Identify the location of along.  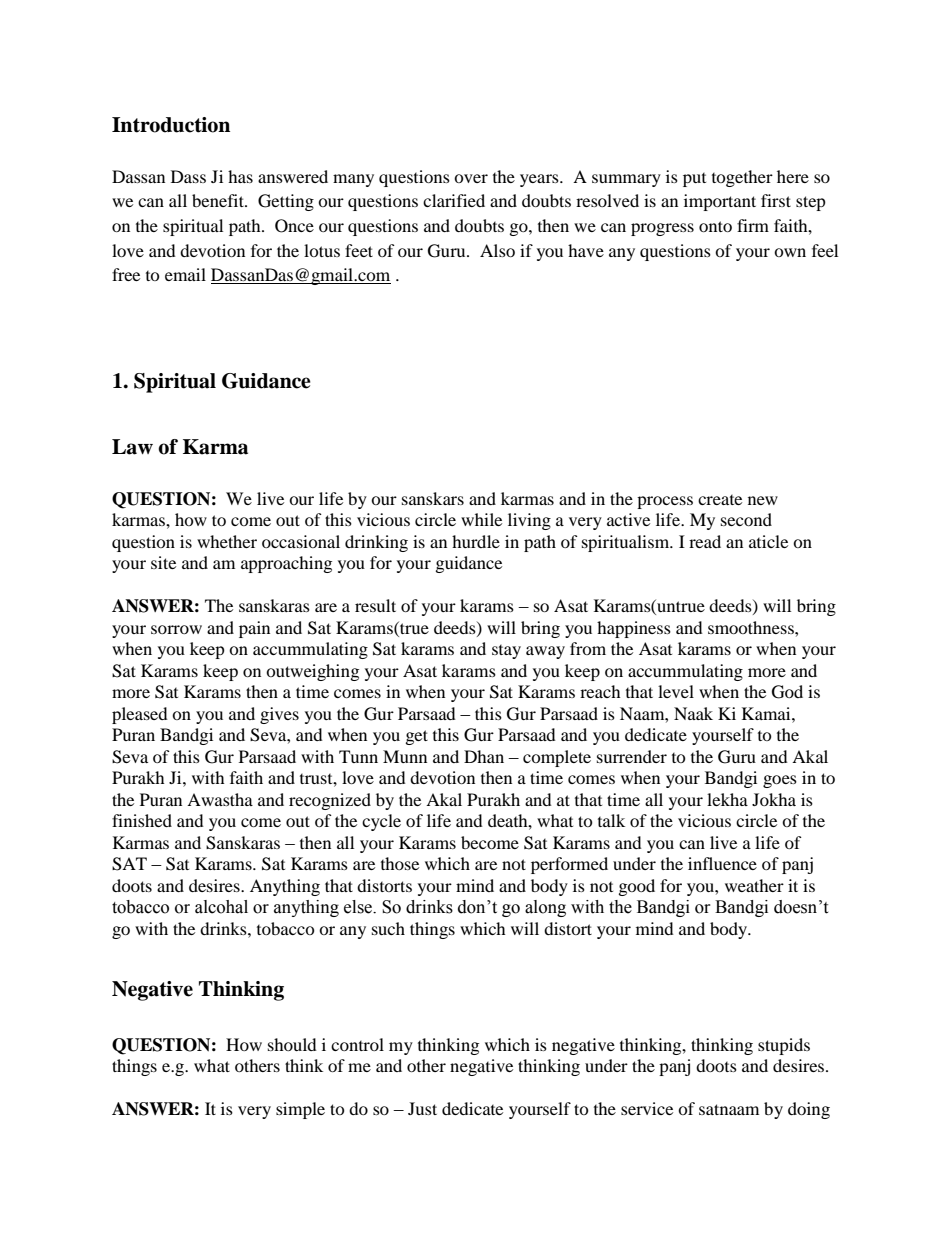
(545, 908).
